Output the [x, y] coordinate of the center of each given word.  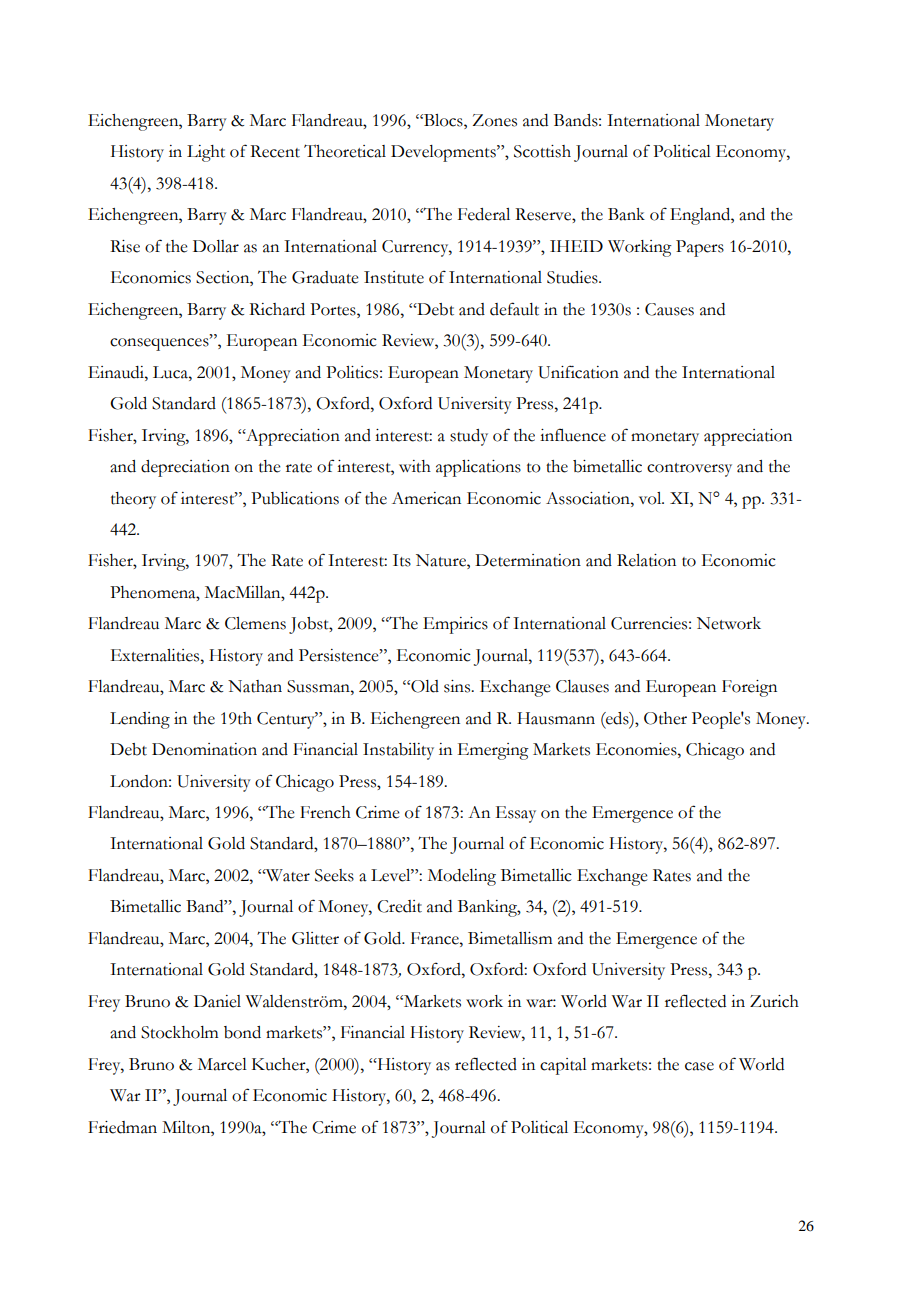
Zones [495, 120]
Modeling [462, 877]
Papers [700, 248]
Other [665, 718]
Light [206, 153]
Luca [171, 372]
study [469, 437]
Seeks [334, 875]
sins [458, 686]
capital [563, 1066]
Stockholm [179, 1032]
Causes [669, 309]
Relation [646, 560]
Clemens [255, 623]
